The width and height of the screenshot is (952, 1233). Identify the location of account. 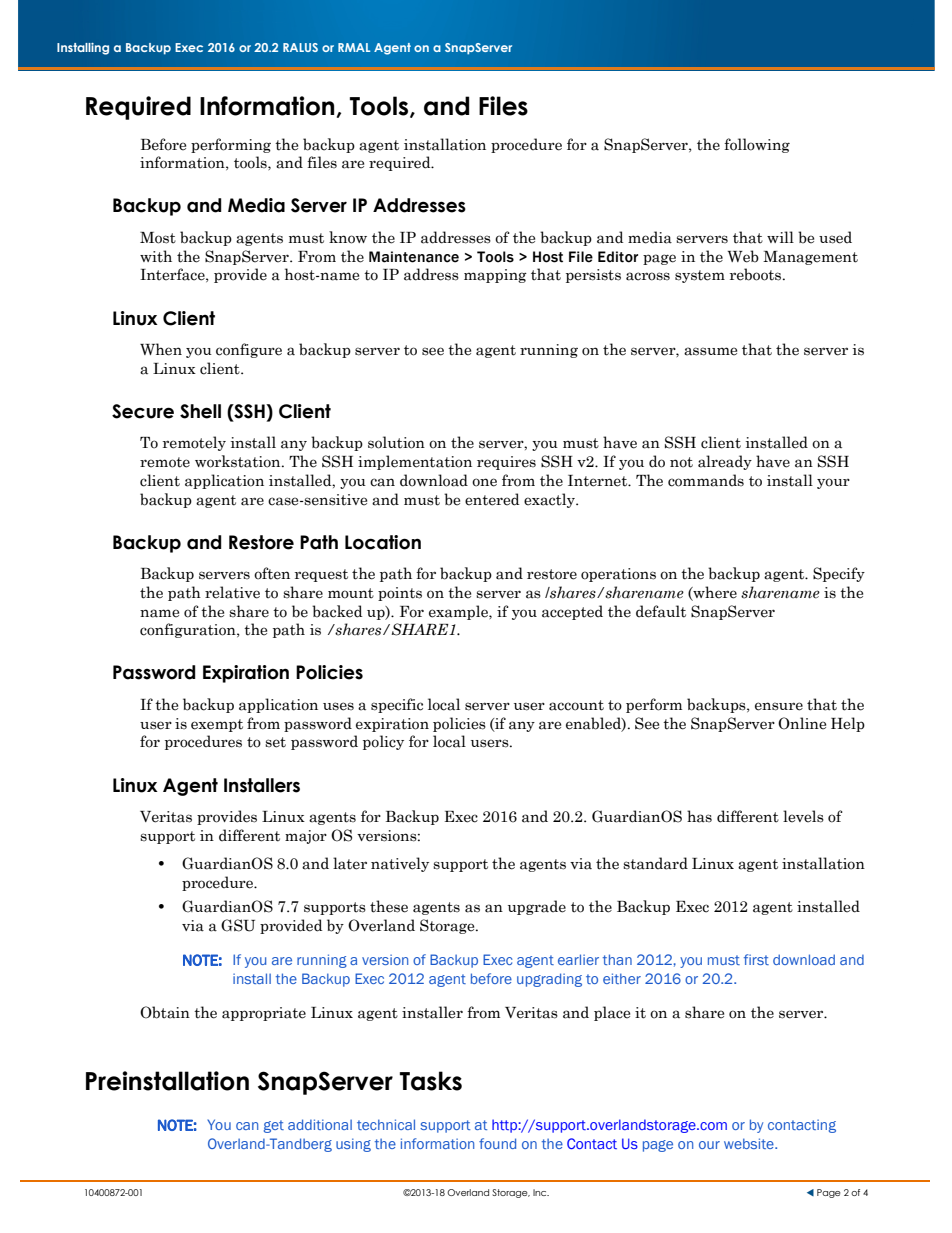
(576, 705).
